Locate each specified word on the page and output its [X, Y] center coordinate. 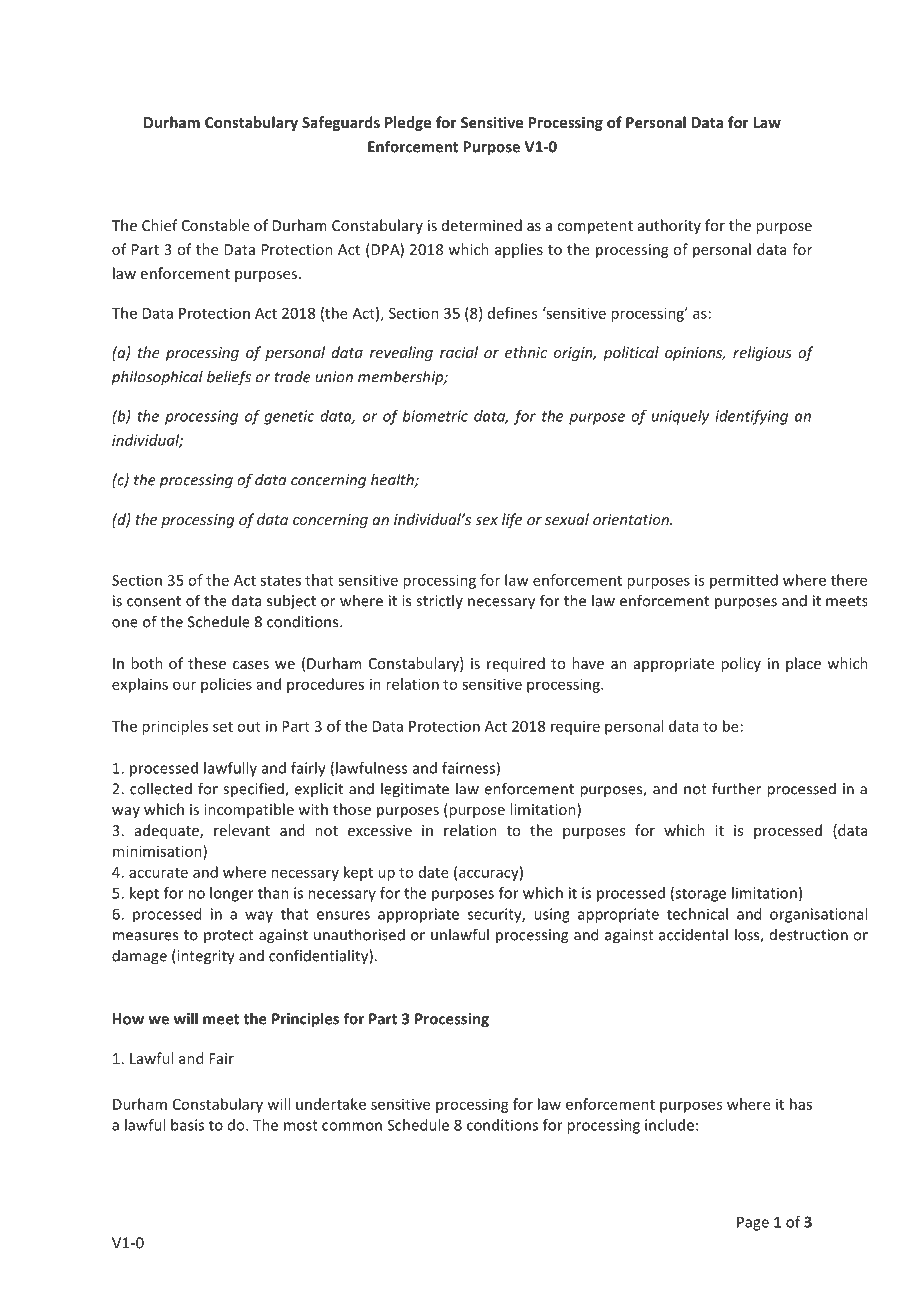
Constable [215, 225]
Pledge [408, 123]
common [352, 1126]
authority [669, 226]
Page [753, 1223]
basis [187, 1125]
